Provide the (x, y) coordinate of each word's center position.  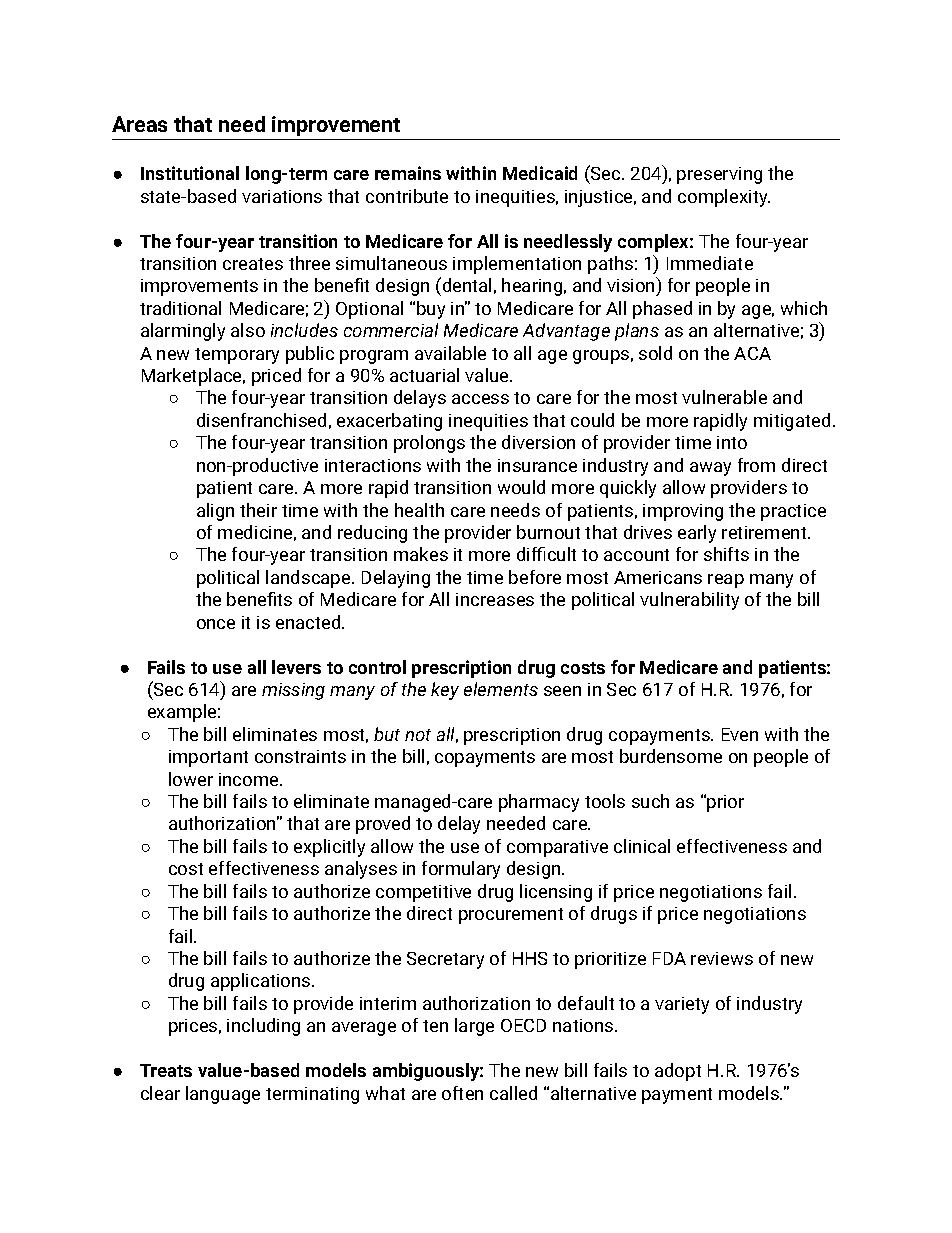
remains (408, 173)
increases (495, 599)
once (216, 624)
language (223, 1095)
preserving (719, 175)
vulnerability (689, 601)
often (462, 1093)
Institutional (190, 173)
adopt (678, 1072)
